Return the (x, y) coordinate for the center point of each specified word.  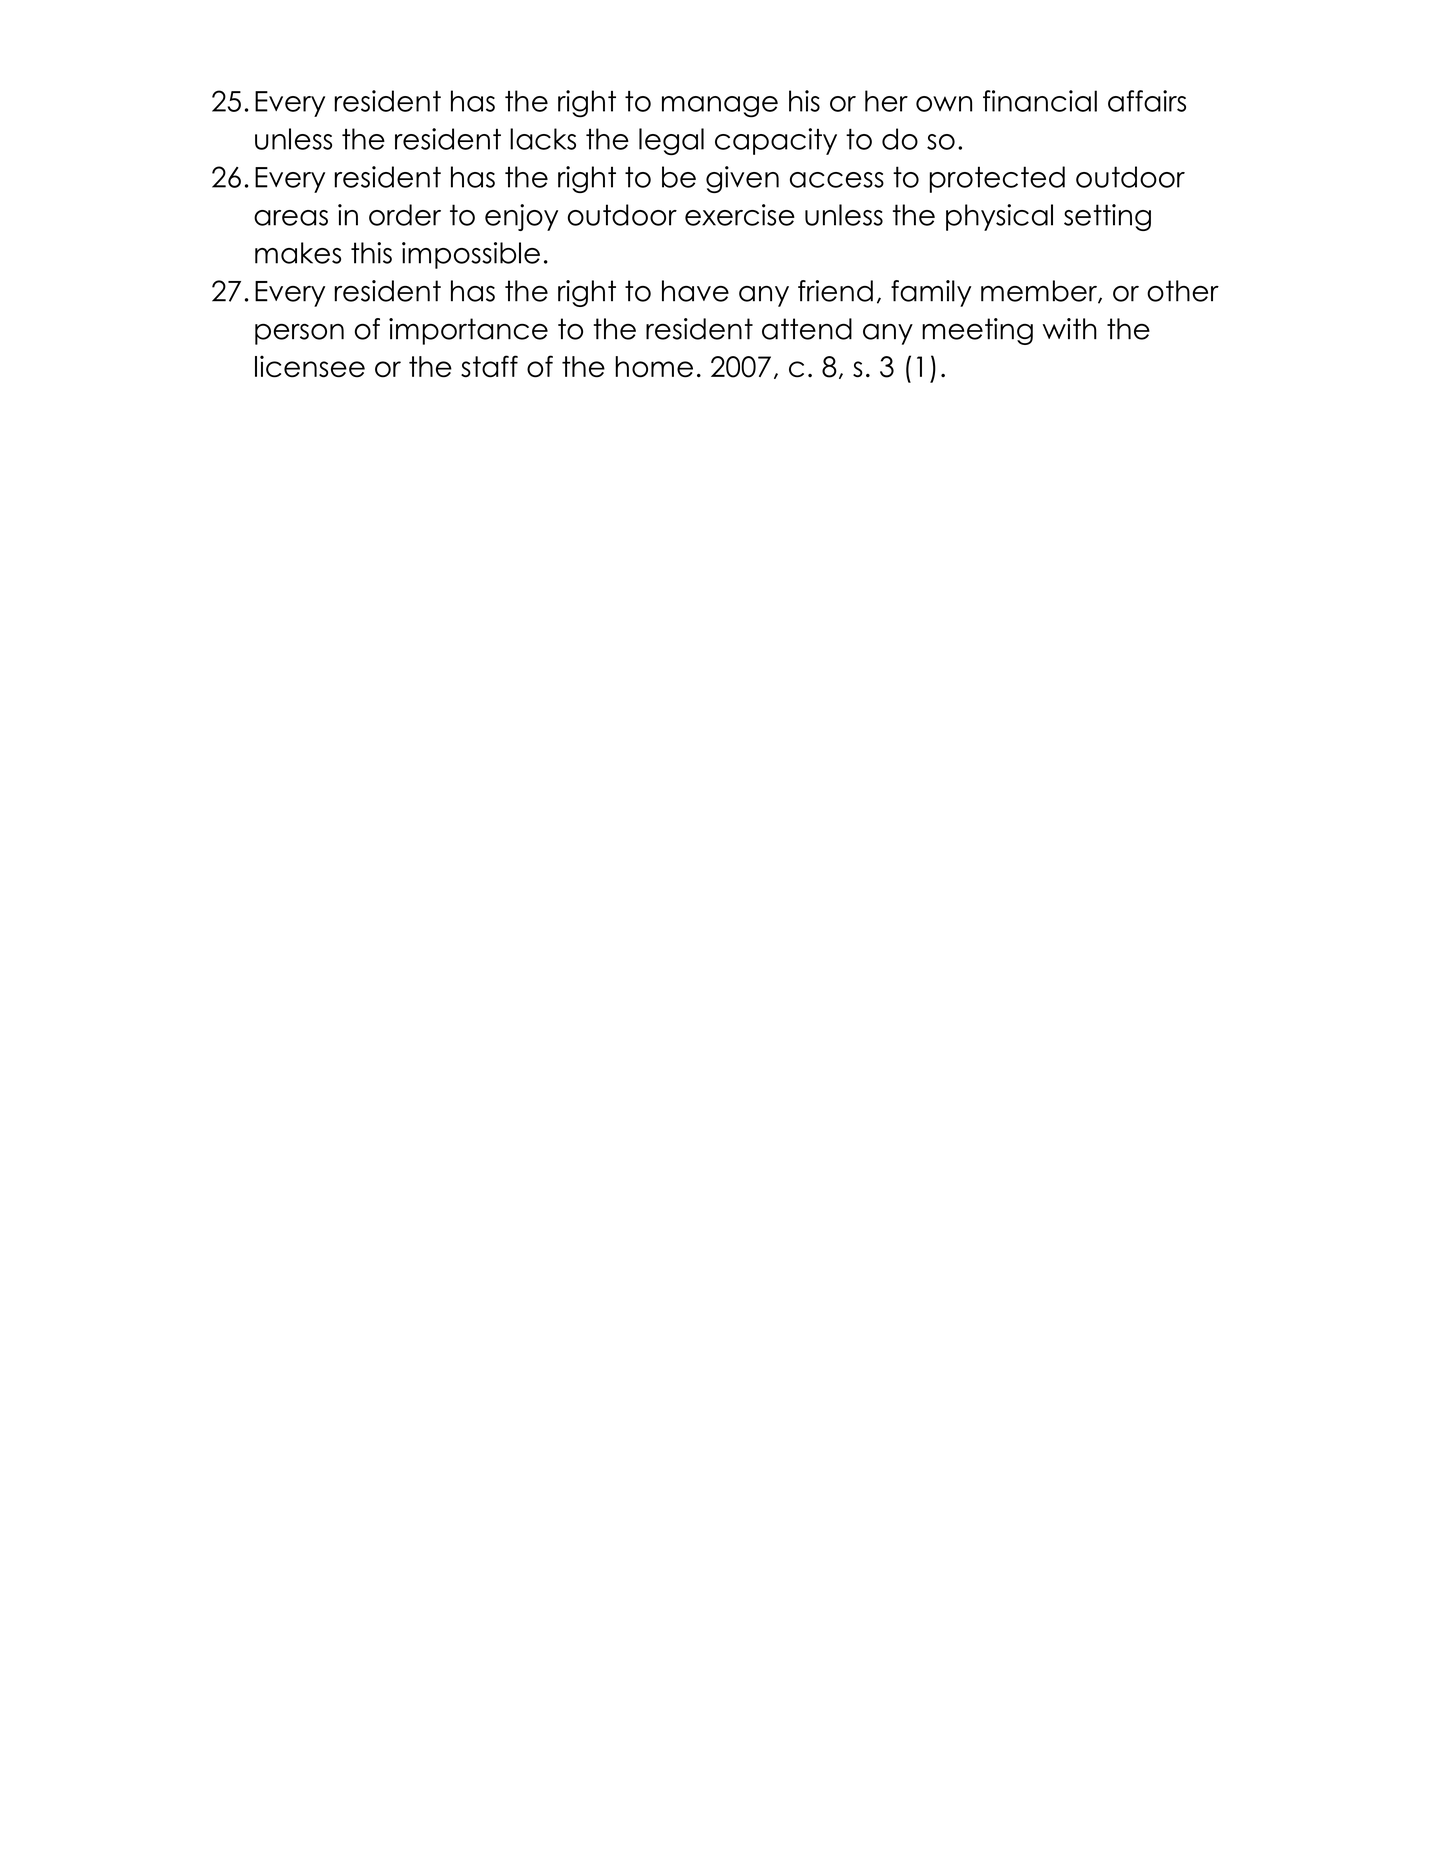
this (371, 253)
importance (468, 331)
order (405, 215)
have (695, 291)
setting (1107, 217)
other (1183, 291)
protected (997, 179)
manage (720, 107)
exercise (740, 215)
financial (1040, 101)
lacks (543, 139)
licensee (310, 366)
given (742, 179)
